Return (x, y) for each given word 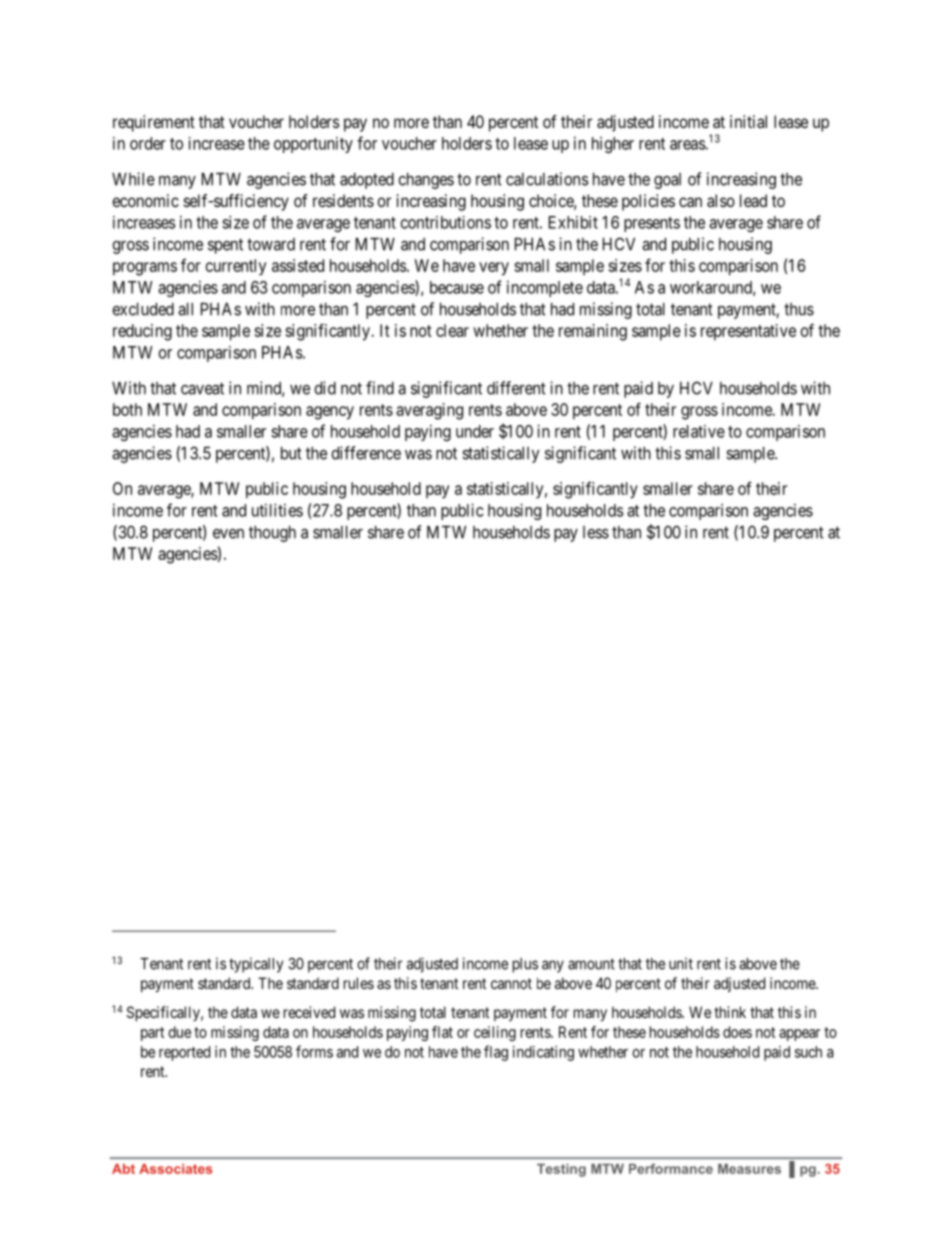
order (148, 143)
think (730, 1012)
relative (699, 431)
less (596, 532)
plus (525, 965)
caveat (202, 388)
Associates (176, 1169)
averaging (429, 411)
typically (256, 965)
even (228, 534)
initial (748, 121)
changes (426, 181)
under (475, 431)
